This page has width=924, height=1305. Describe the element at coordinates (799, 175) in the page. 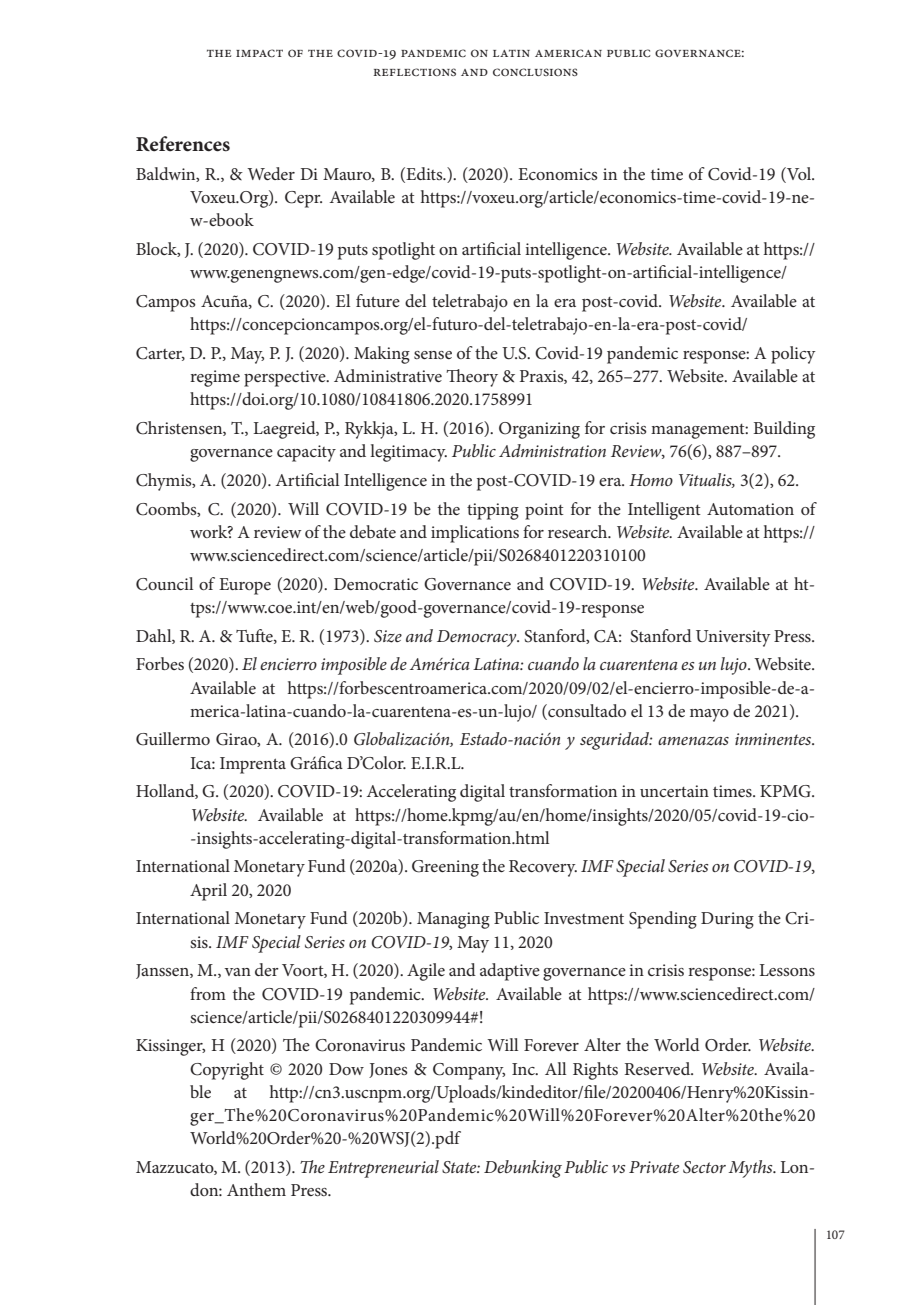

I see `Vol` at that location.
